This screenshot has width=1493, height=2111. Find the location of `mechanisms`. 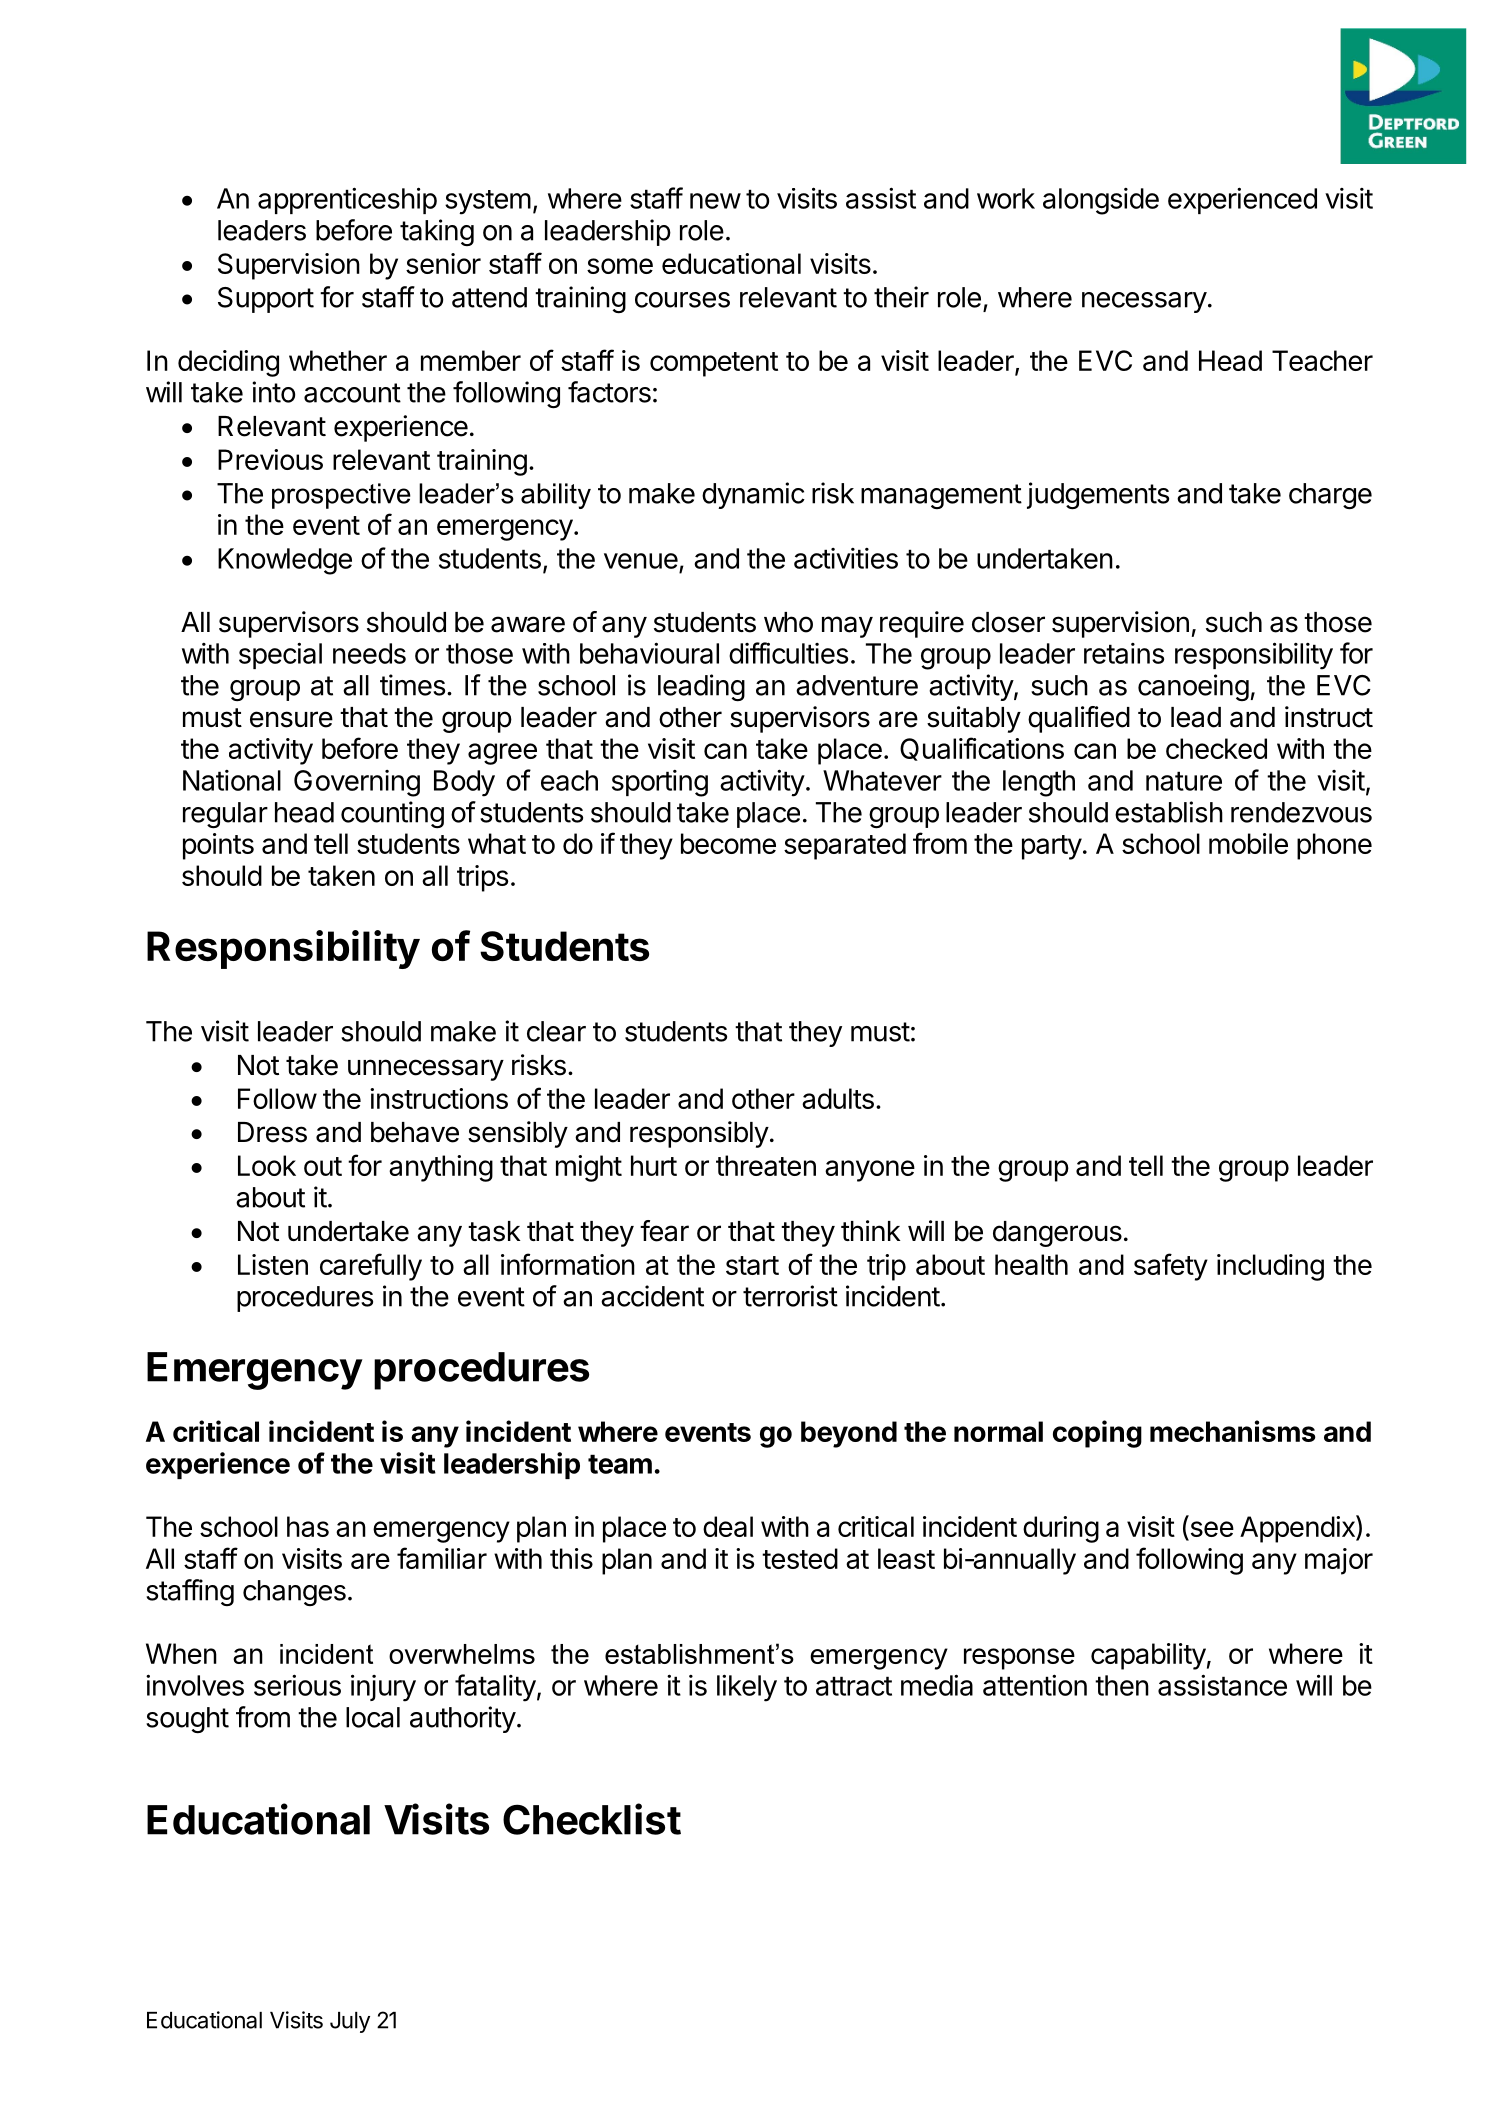

mechanisms is located at coordinates (1233, 1431).
